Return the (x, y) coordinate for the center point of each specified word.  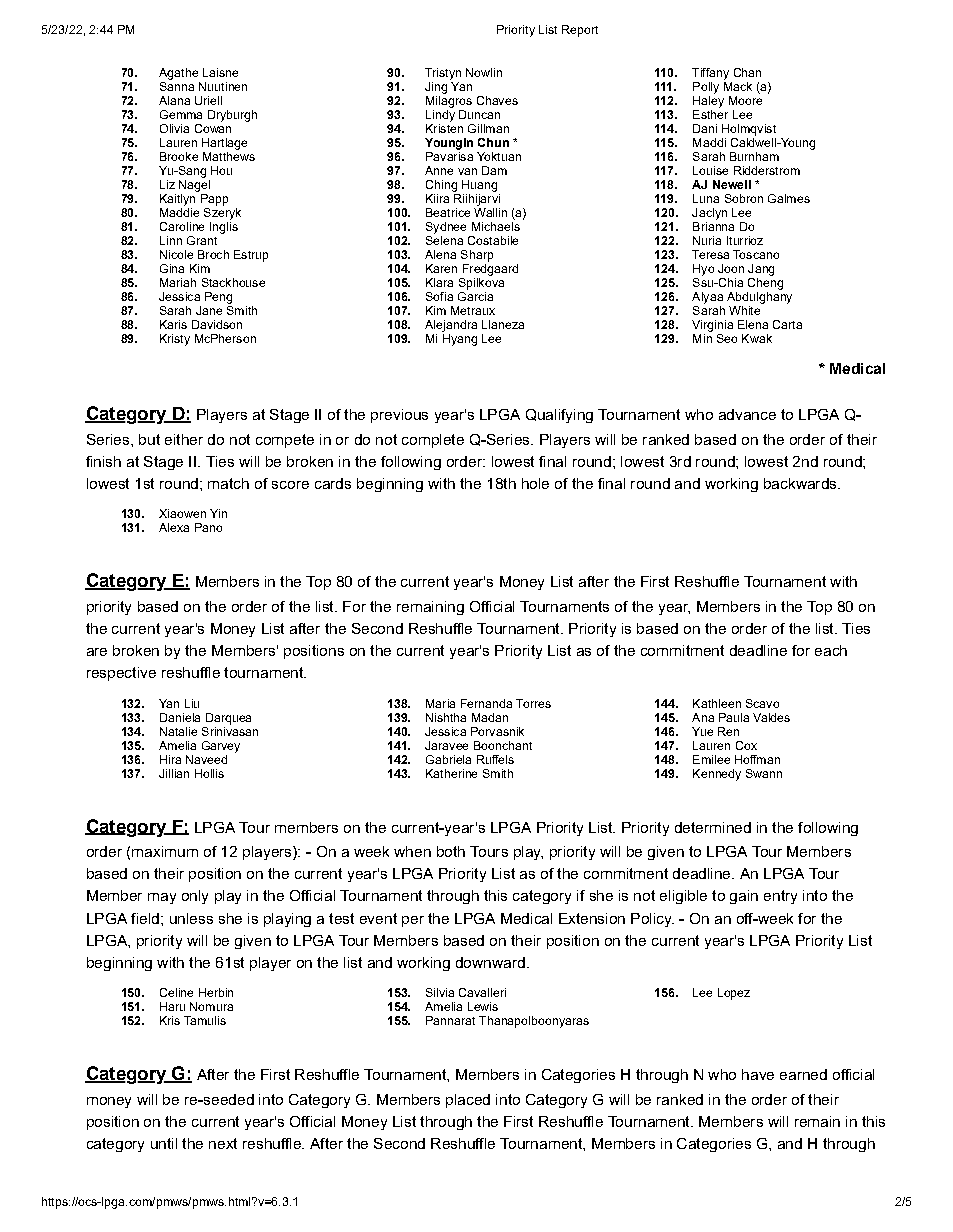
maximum (165, 851)
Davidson (217, 324)
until (164, 1143)
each (831, 650)
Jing (436, 88)
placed (468, 1101)
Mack (738, 86)
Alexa (174, 527)
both (451, 851)
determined (713, 827)
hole (535, 483)
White (744, 310)
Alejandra (451, 326)
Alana (174, 100)
